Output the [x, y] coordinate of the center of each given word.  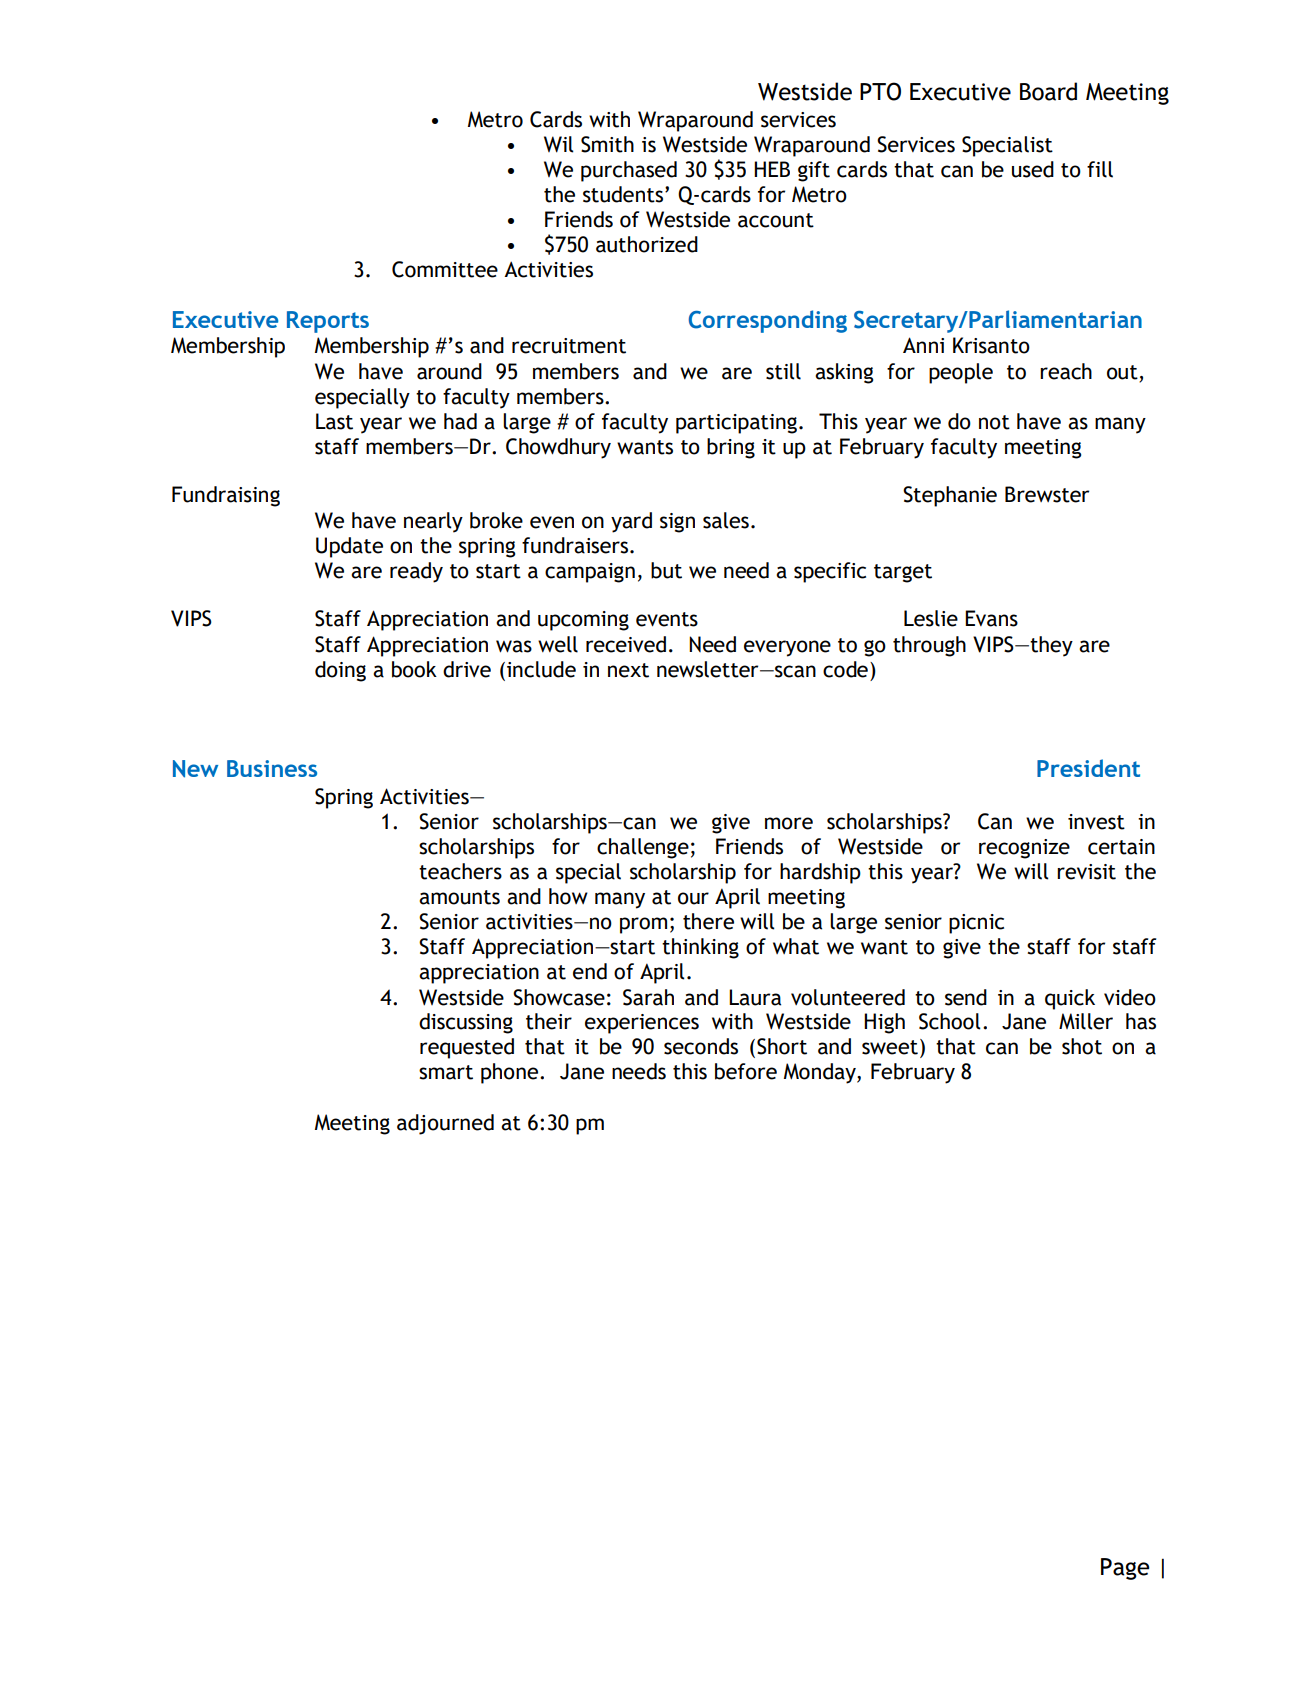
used [1033, 169]
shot [1082, 1046]
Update [349, 547]
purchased [629, 171]
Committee [445, 269]
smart [446, 1072]
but [666, 570]
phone [511, 1073]
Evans [991, 618]
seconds [701, 1046]
